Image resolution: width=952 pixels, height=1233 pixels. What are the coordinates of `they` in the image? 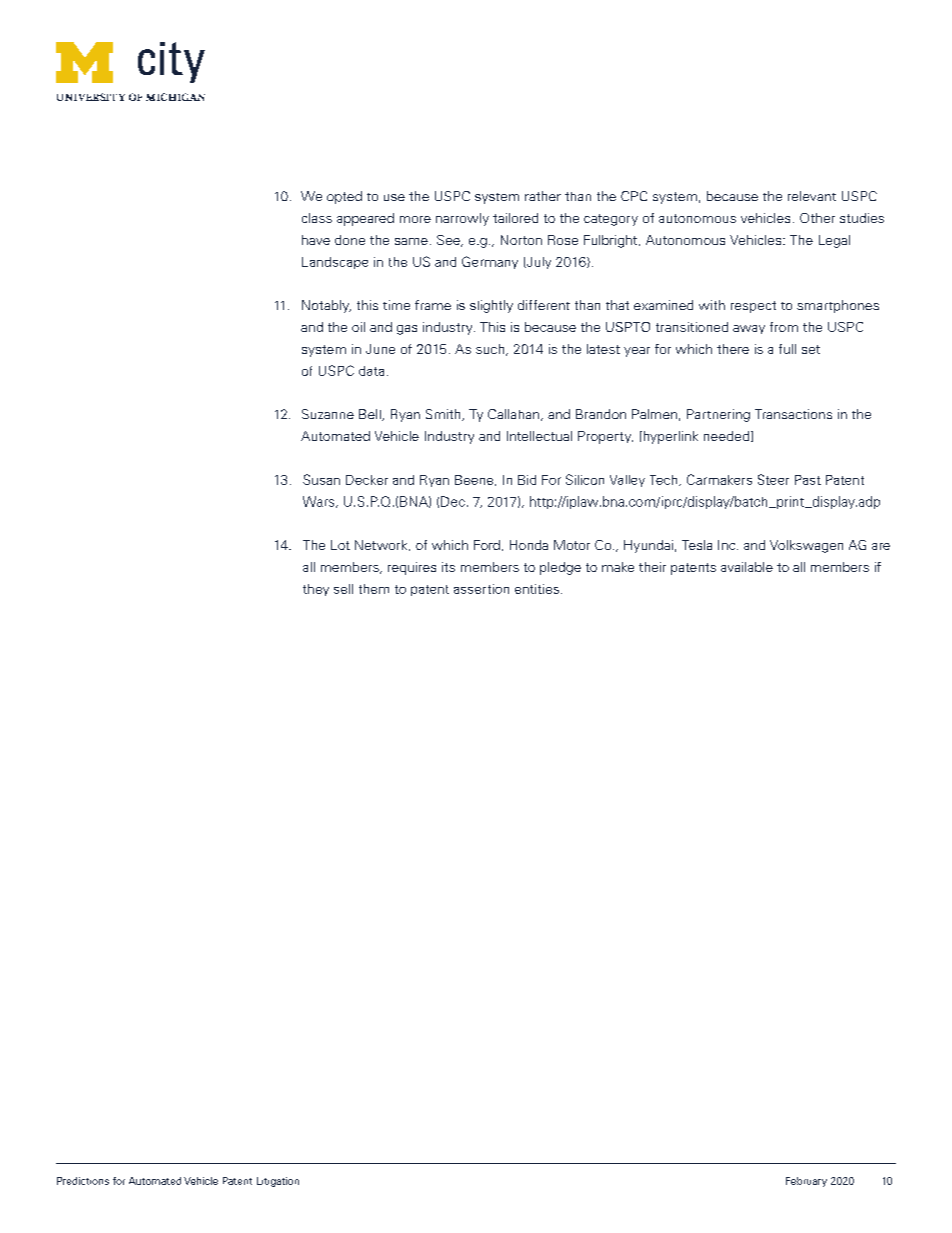 It's located at (316, 590).
